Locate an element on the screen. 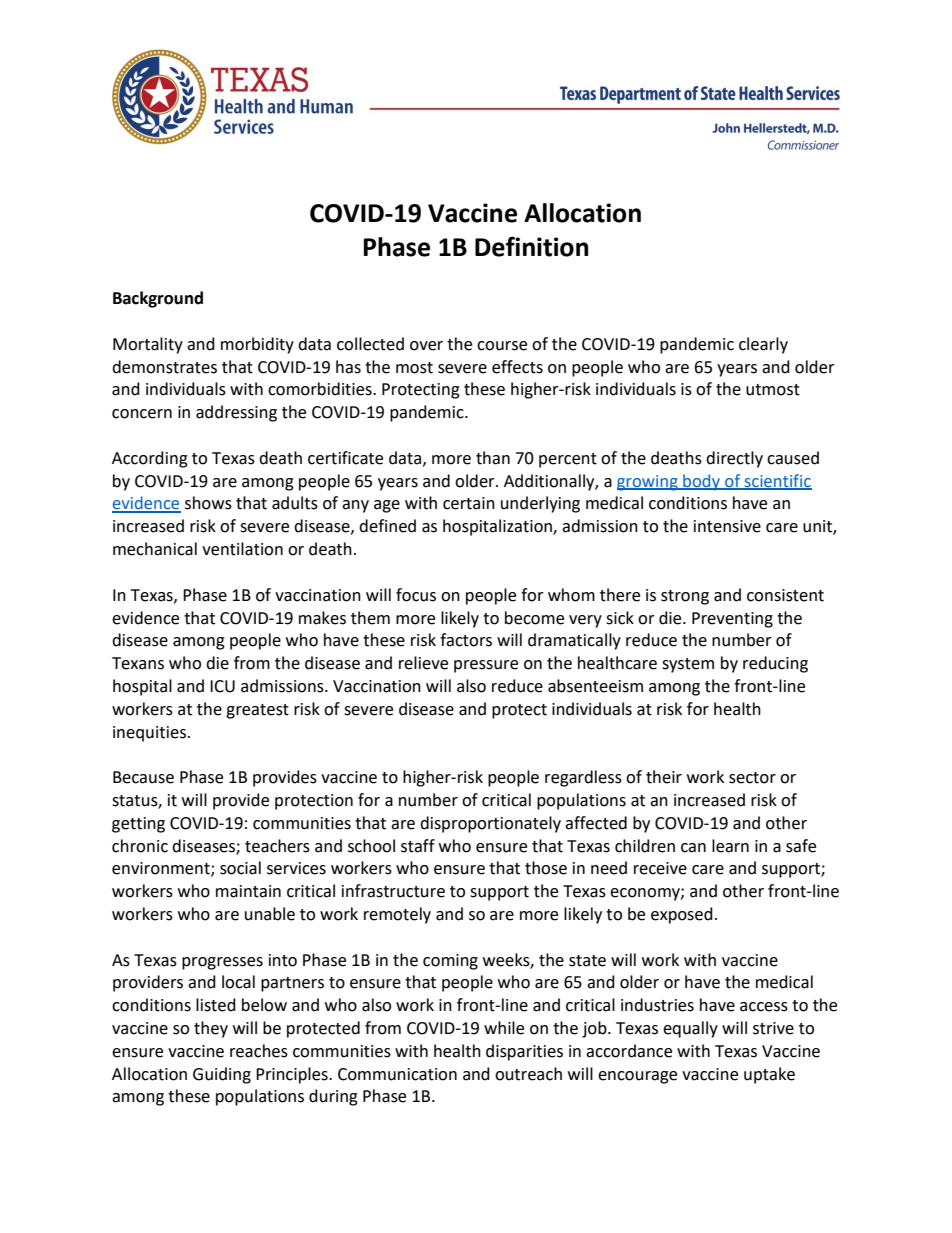 This screenshot has height=1233, width=952. Background is located at coordinates (158, 299).
